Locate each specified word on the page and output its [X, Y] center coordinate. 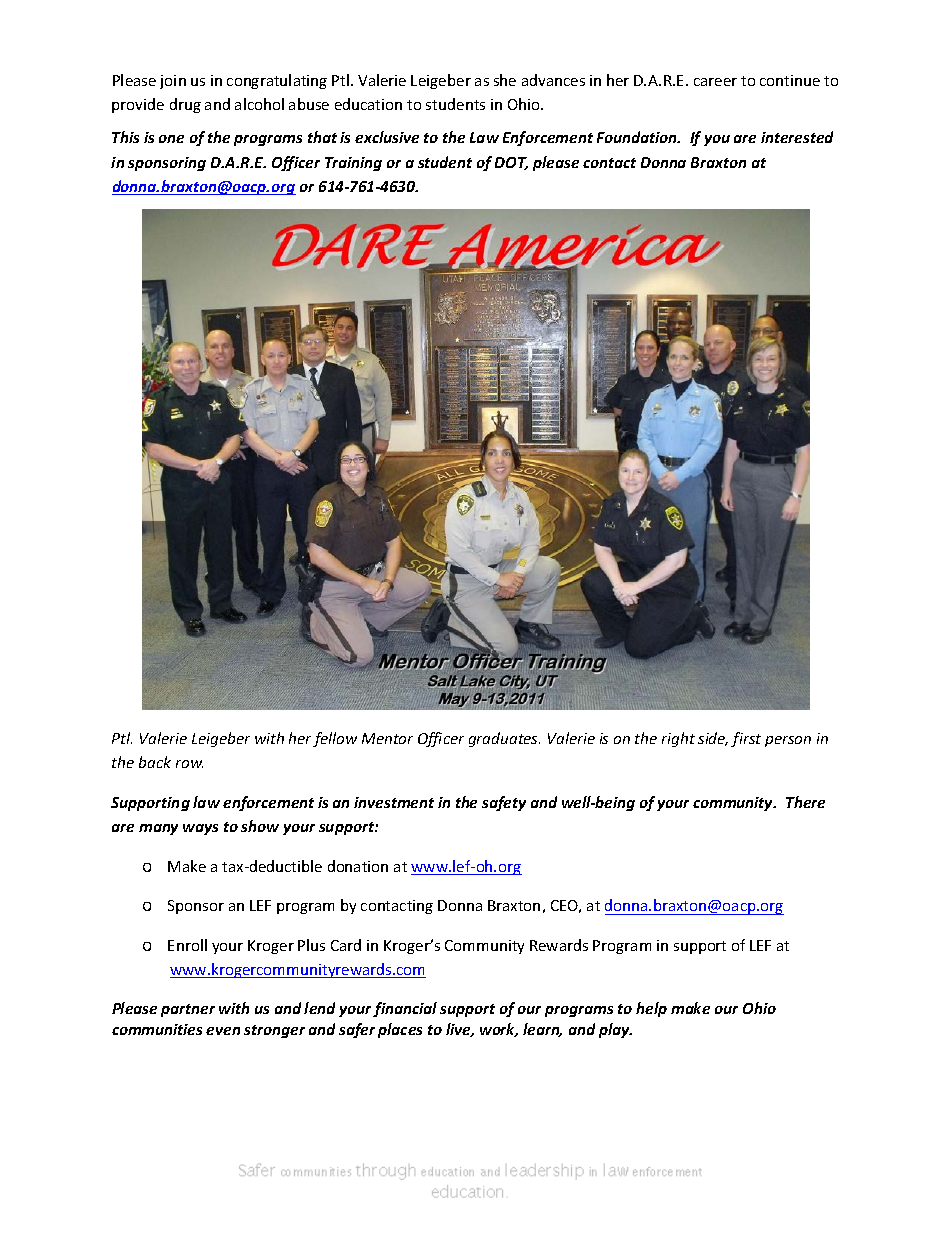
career [715, 82]
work [499, 1030]
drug [185, 105]
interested [797, 137]
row [189, 764]
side [713, 739]
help [651, 1009]
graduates [504, 739]
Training [353, 164]
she [505, 80]
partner [188, 1010]
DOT [511, 163]
